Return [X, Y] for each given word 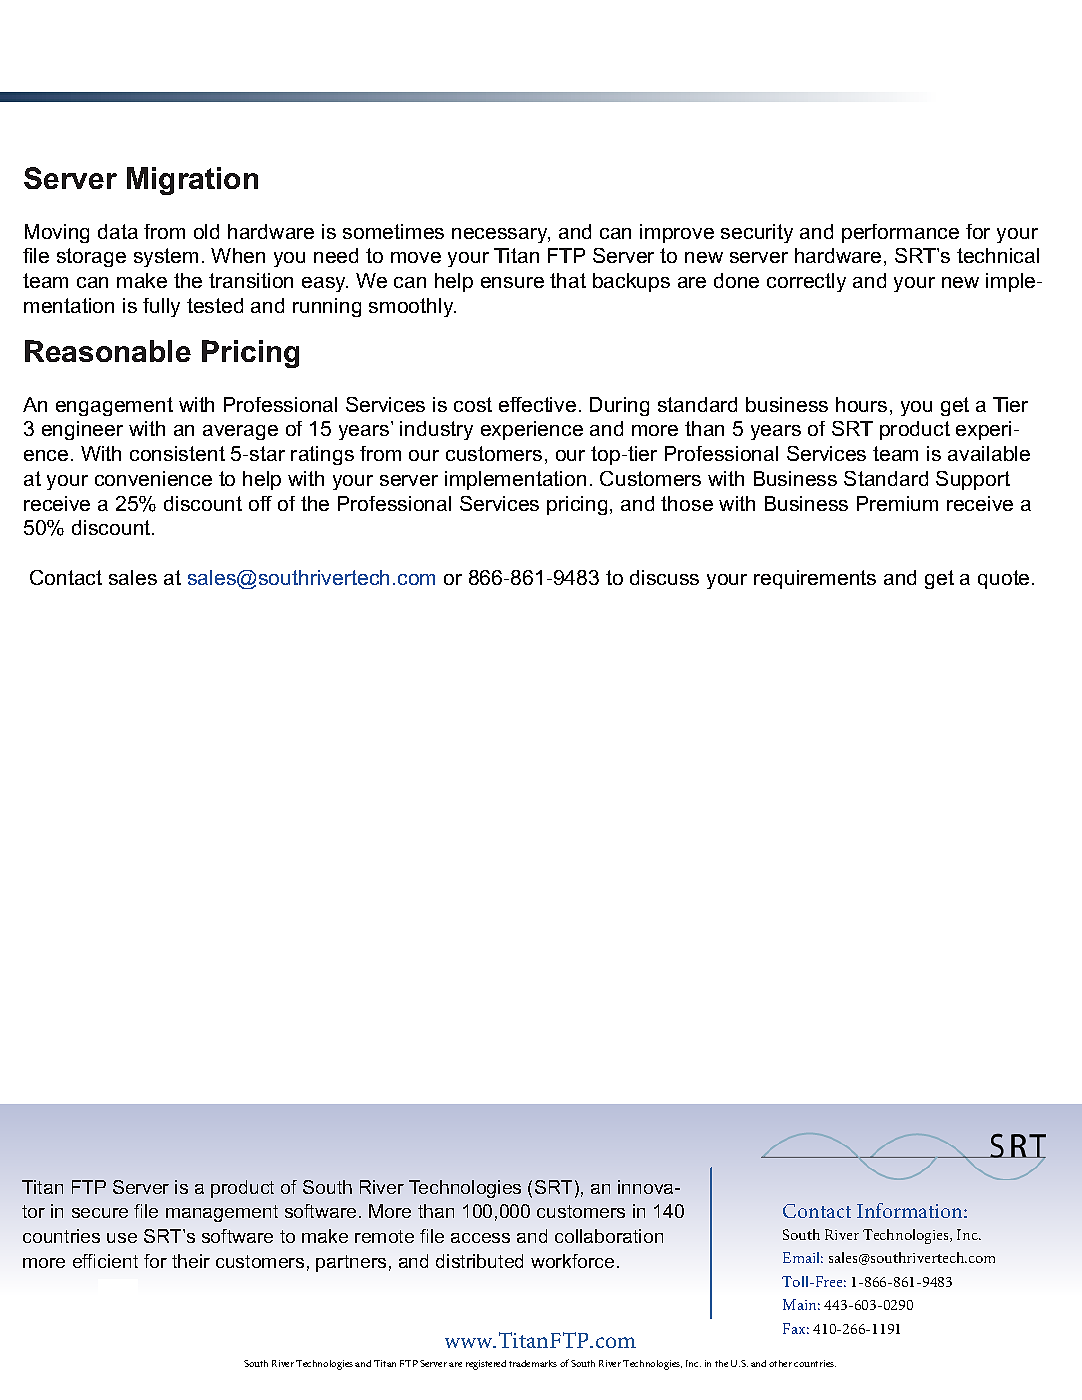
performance [900, 233]
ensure [512, 282]
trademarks [533, 1363]
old [206, 231]
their [191, 1261]
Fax [796, 1328]
